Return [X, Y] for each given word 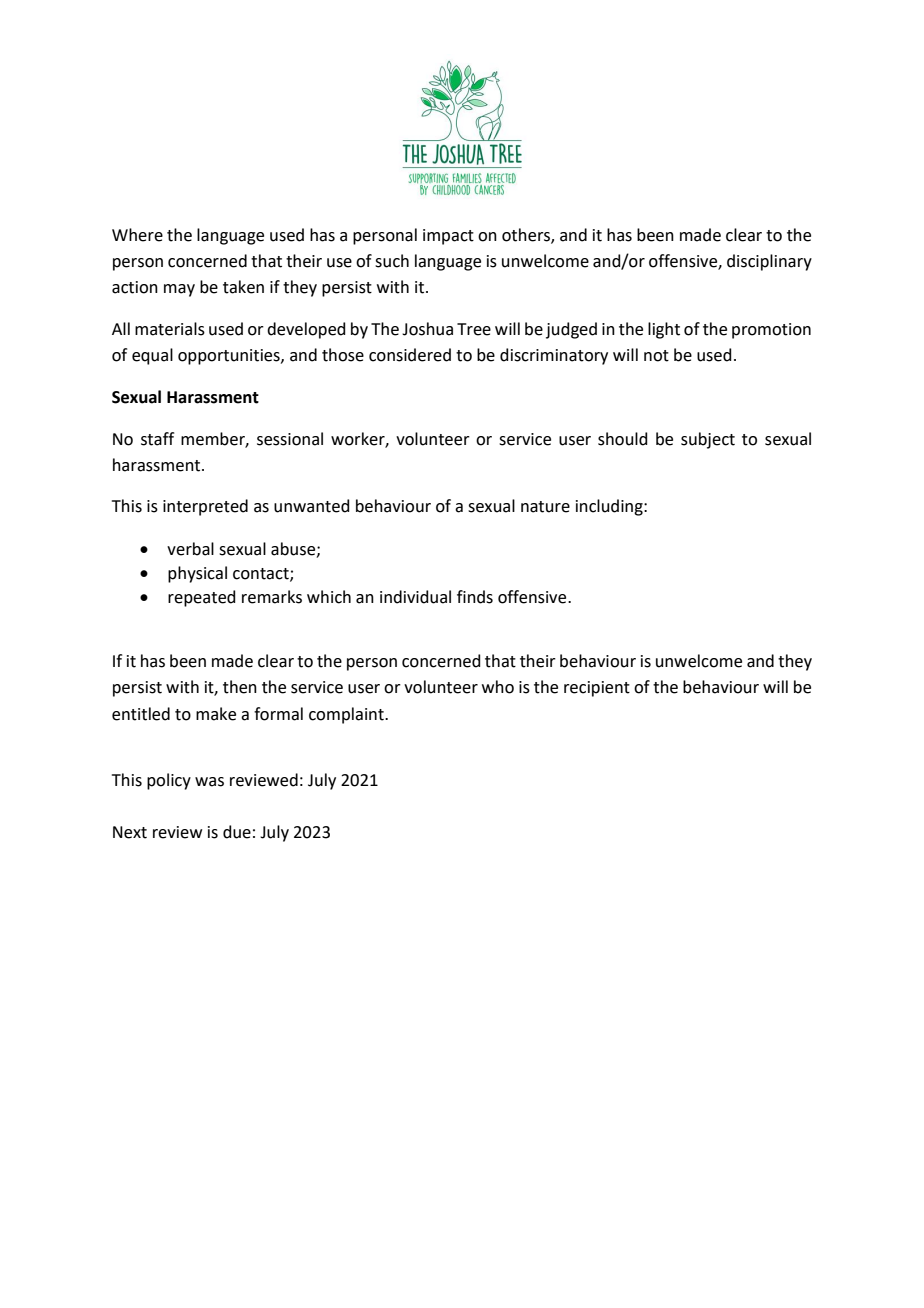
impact [448, 237]
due [237, 832]
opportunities [230, 357]
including [610, 507]
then [240, 687]
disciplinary [769, 262]
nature [545, 507]
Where [137, 235]
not [656, 356]
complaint [347, 715]
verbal [190, 549]
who [498, 687]
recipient [597, 689]
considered [410, 355]
